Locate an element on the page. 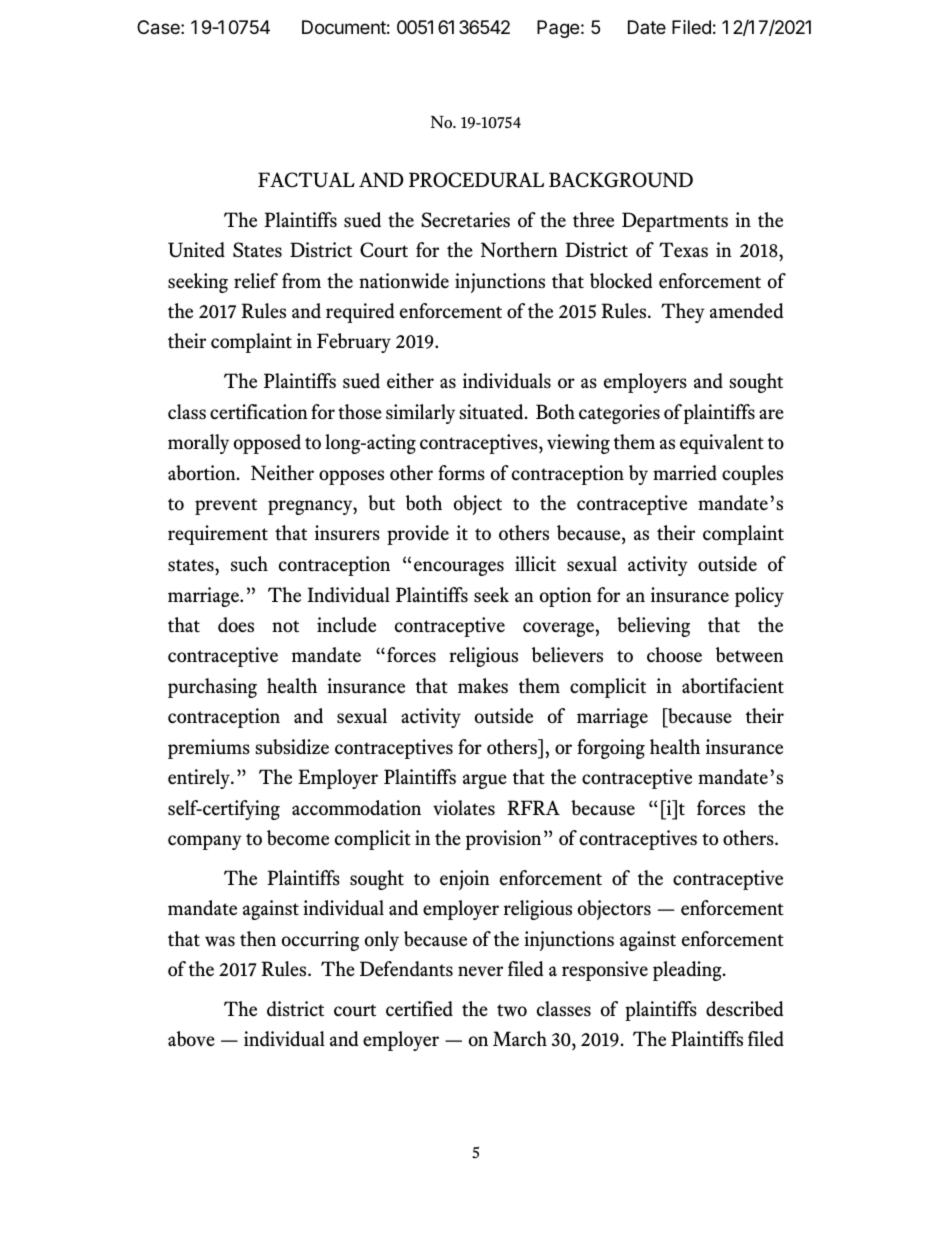 The width and height of the document is (952, 1233). FACTUAL is located at coordinates (306, 180).
